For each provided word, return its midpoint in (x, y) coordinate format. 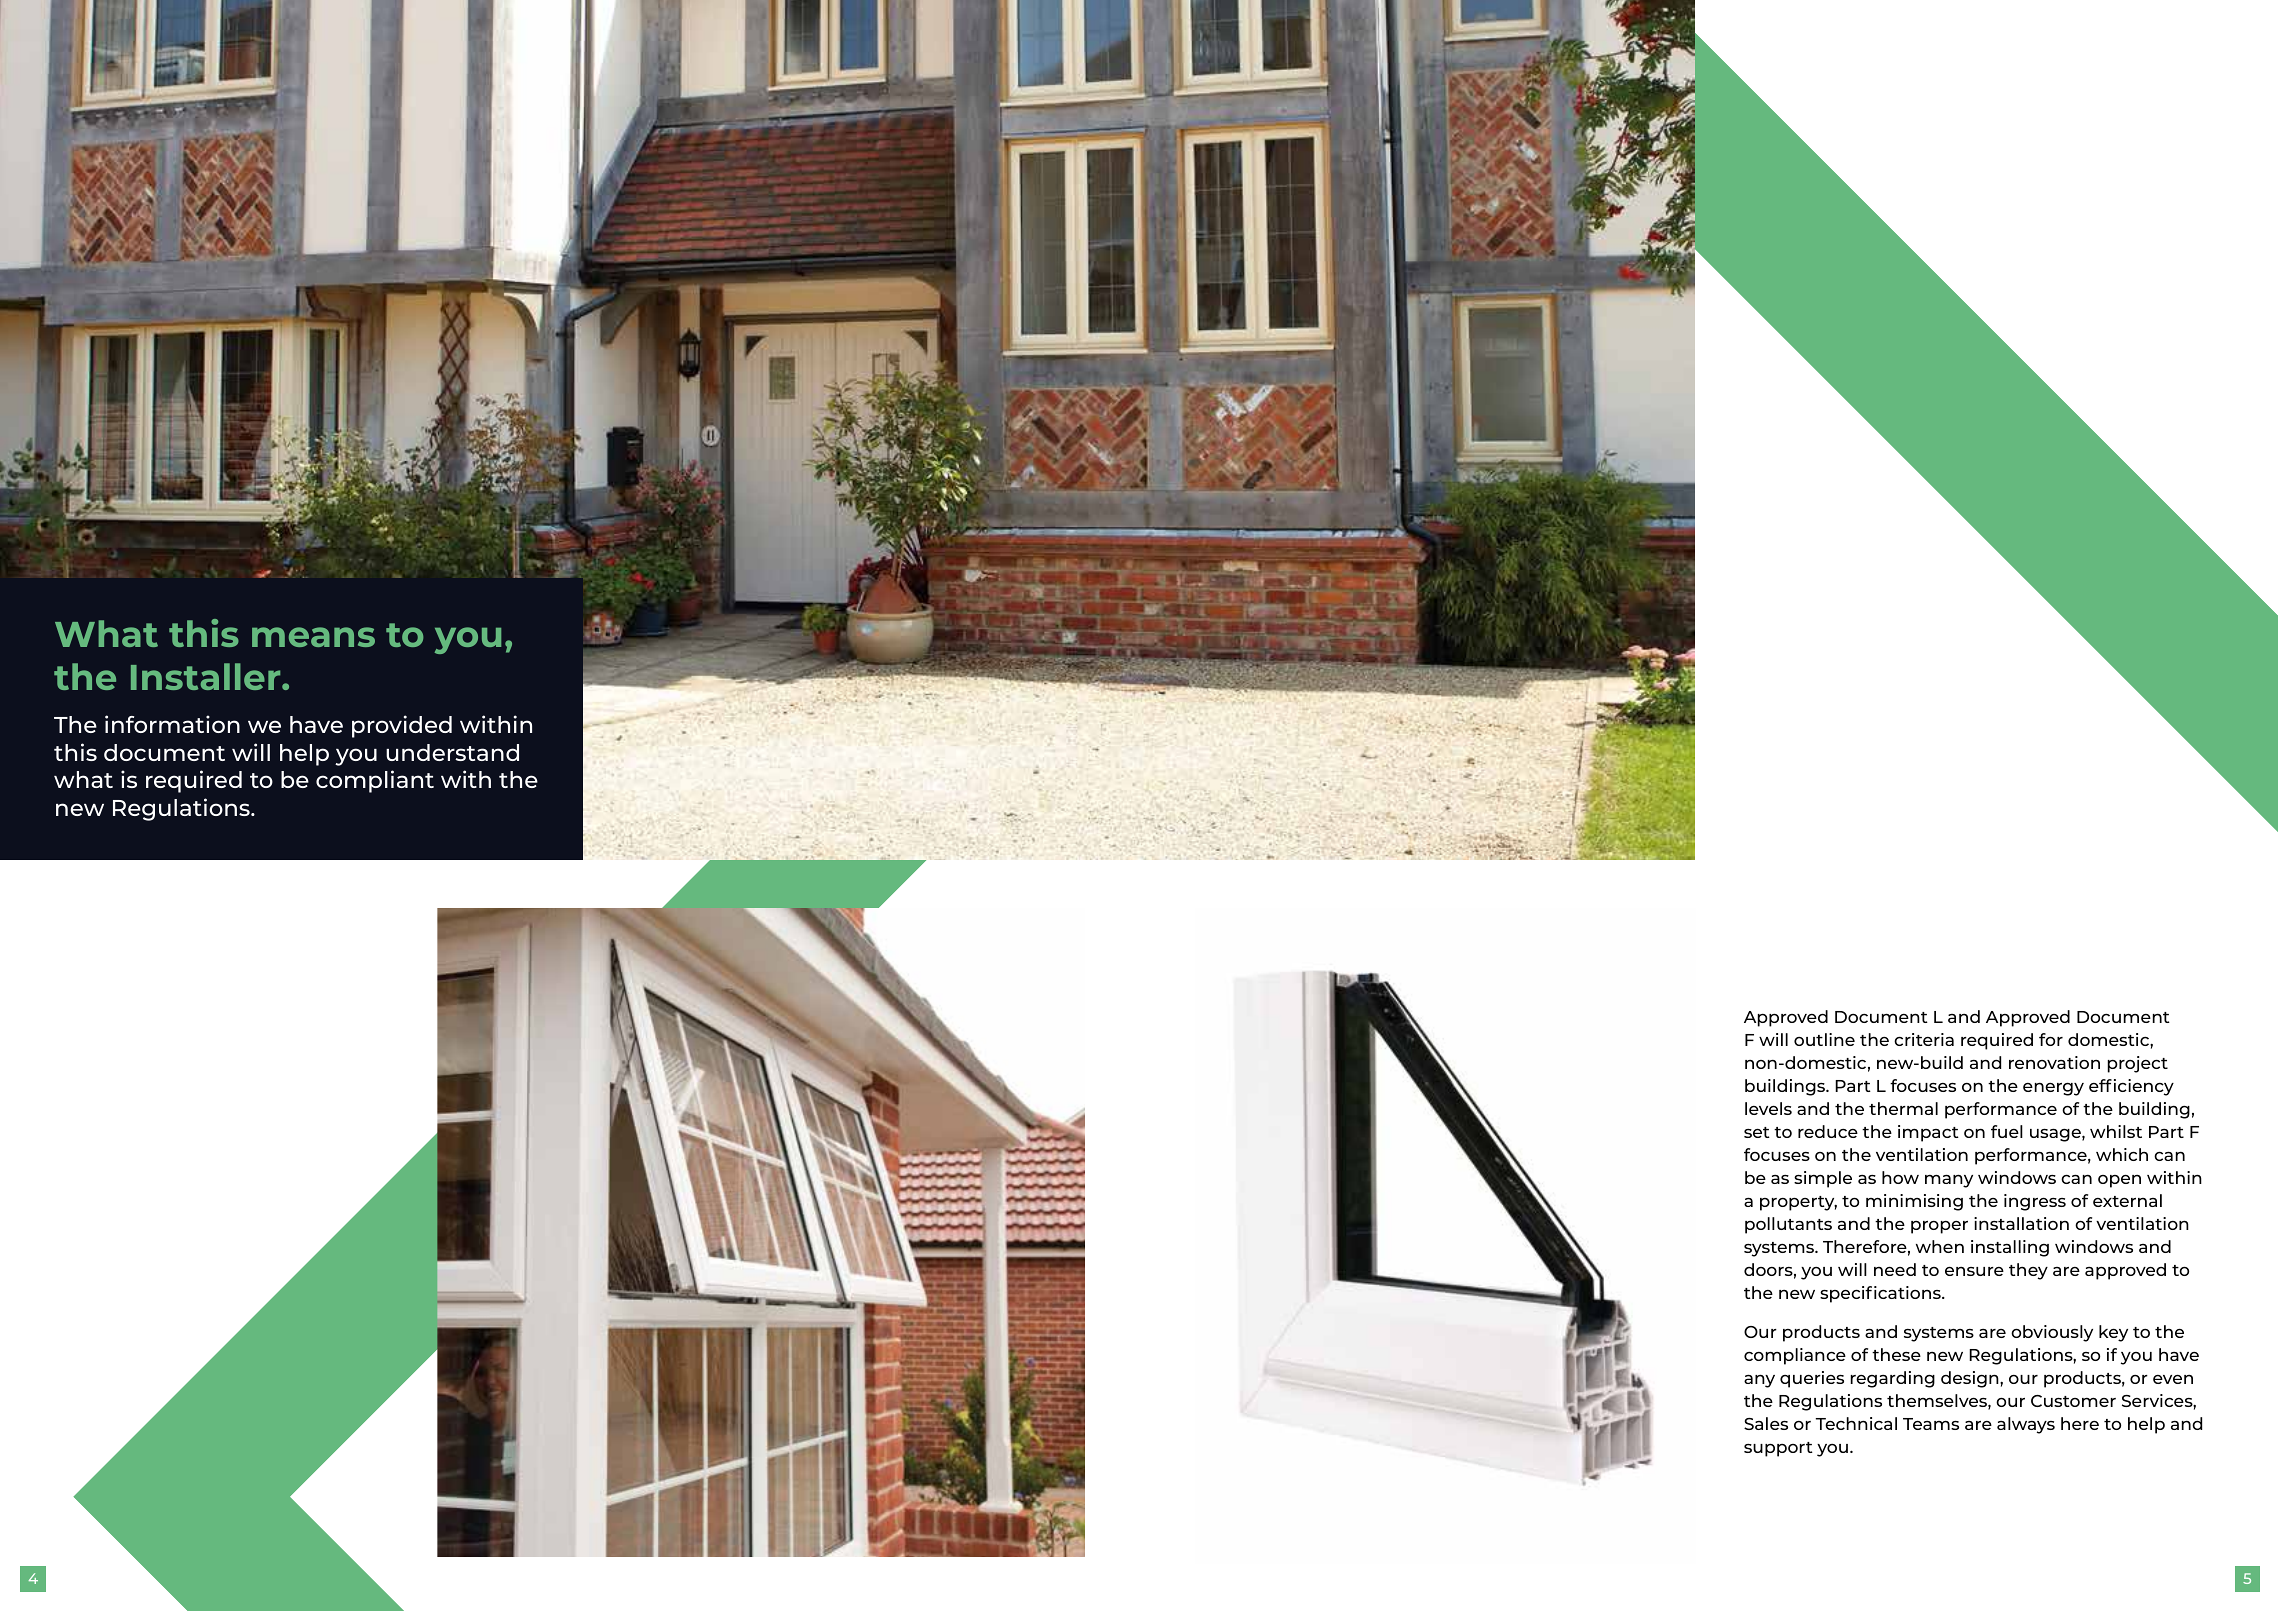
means (313, 637)
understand (452, 752)
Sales (1766, 1423)
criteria (1924, 1039)
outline (1824, 1039)
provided (402, 726)
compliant (375, 781)
